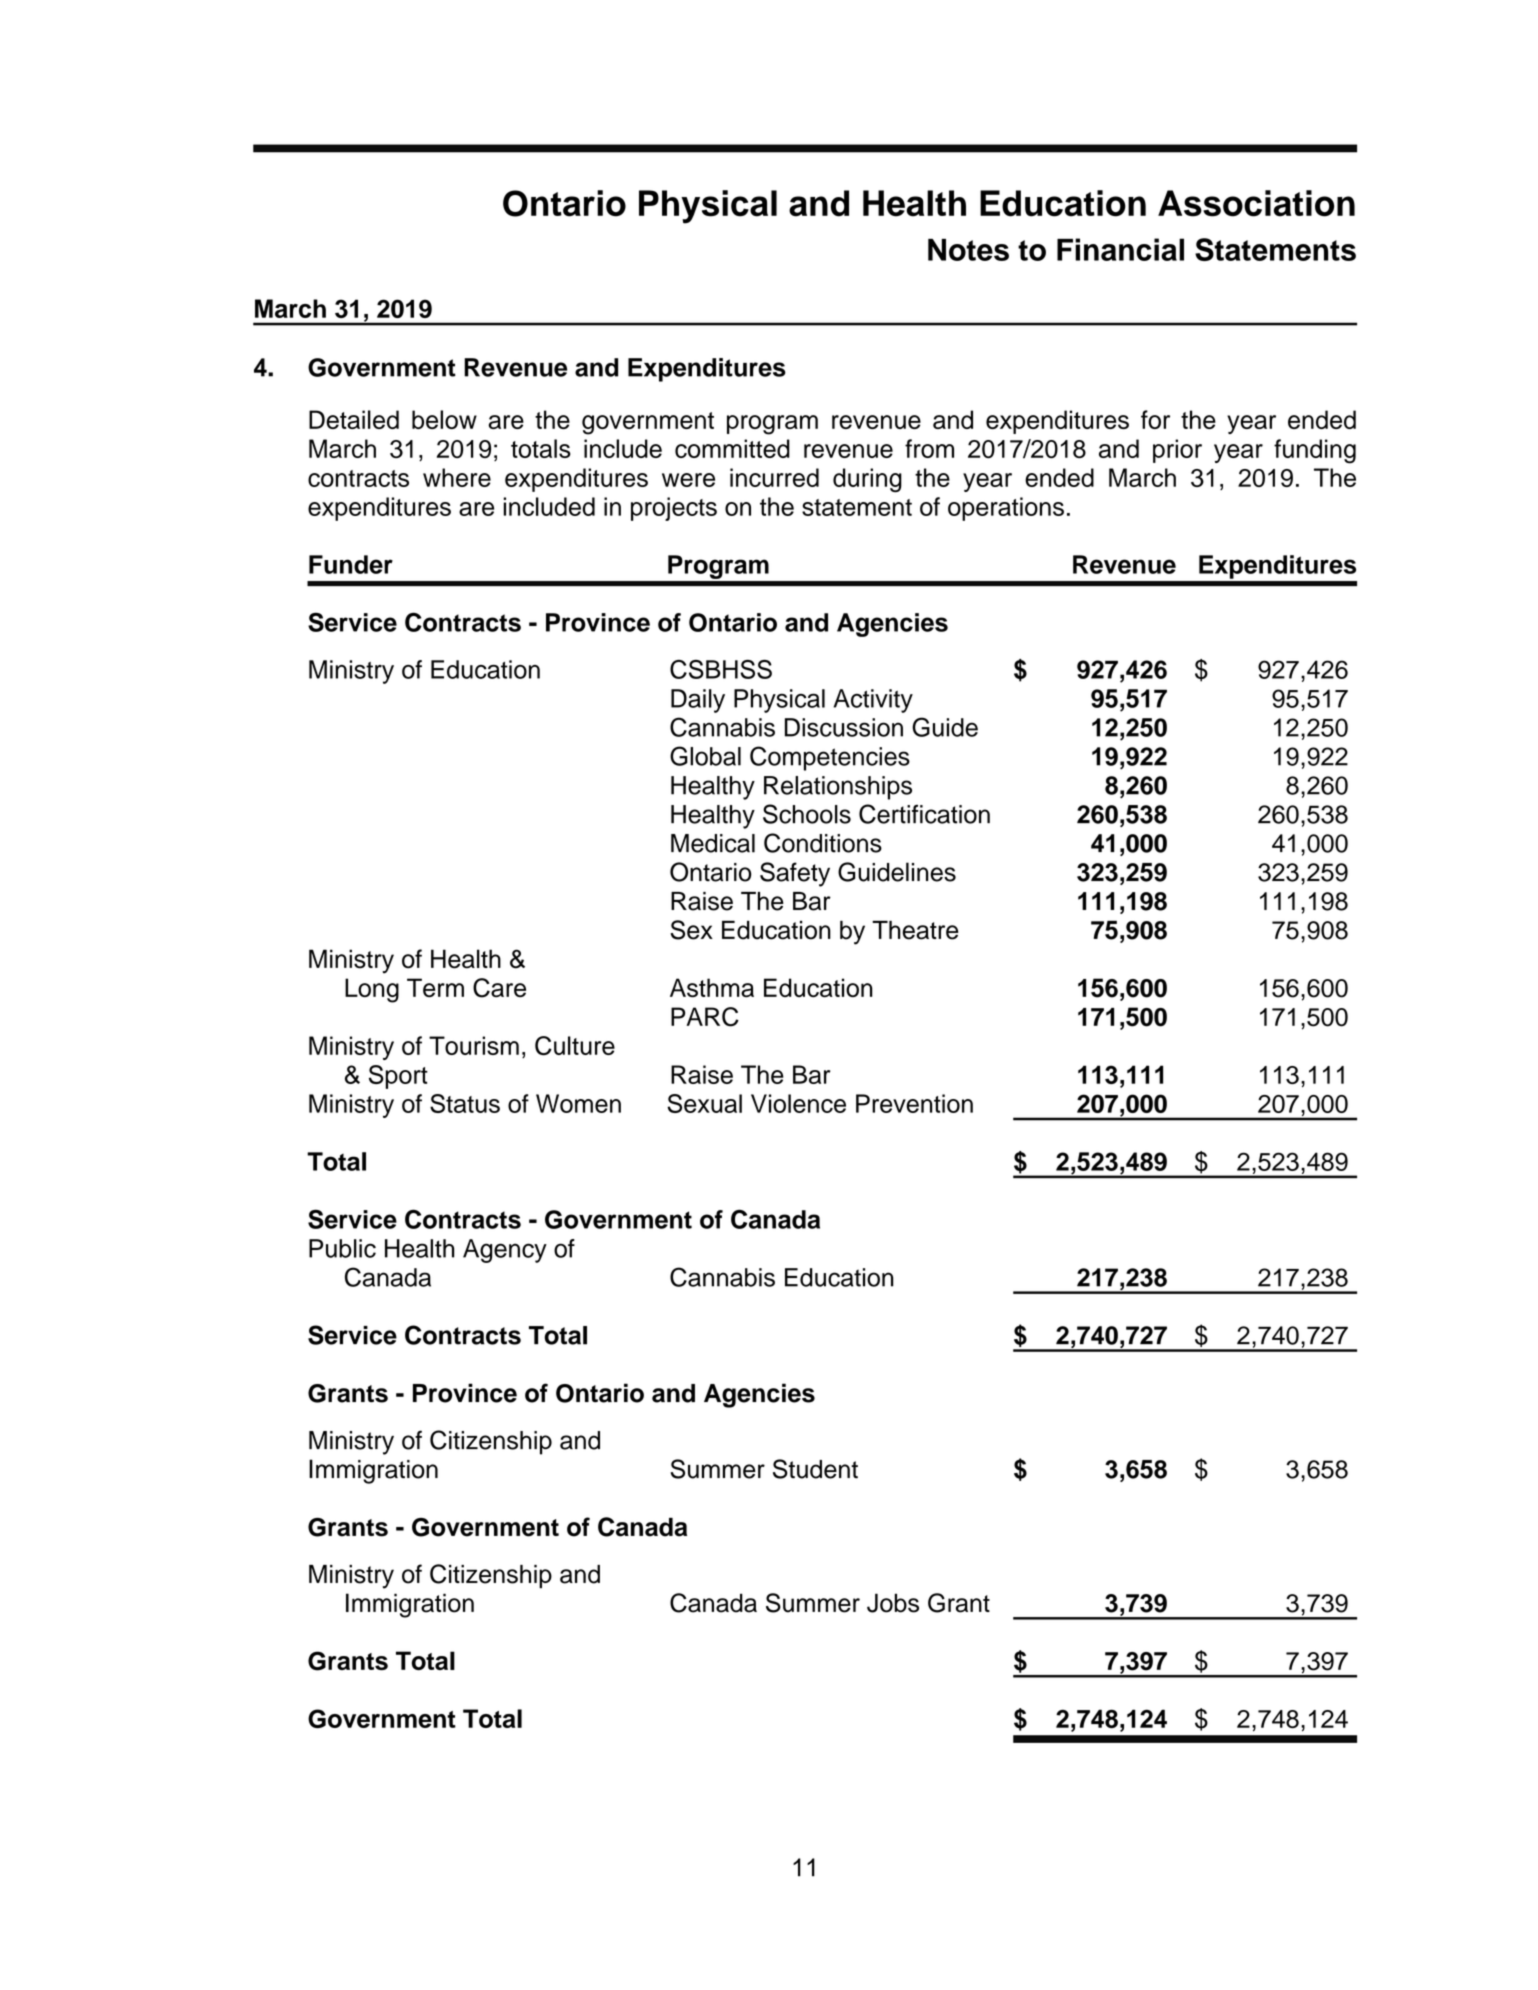  Describe the element at coordinates (1006, 509) in the screenshot. I see `operations` at that location.
